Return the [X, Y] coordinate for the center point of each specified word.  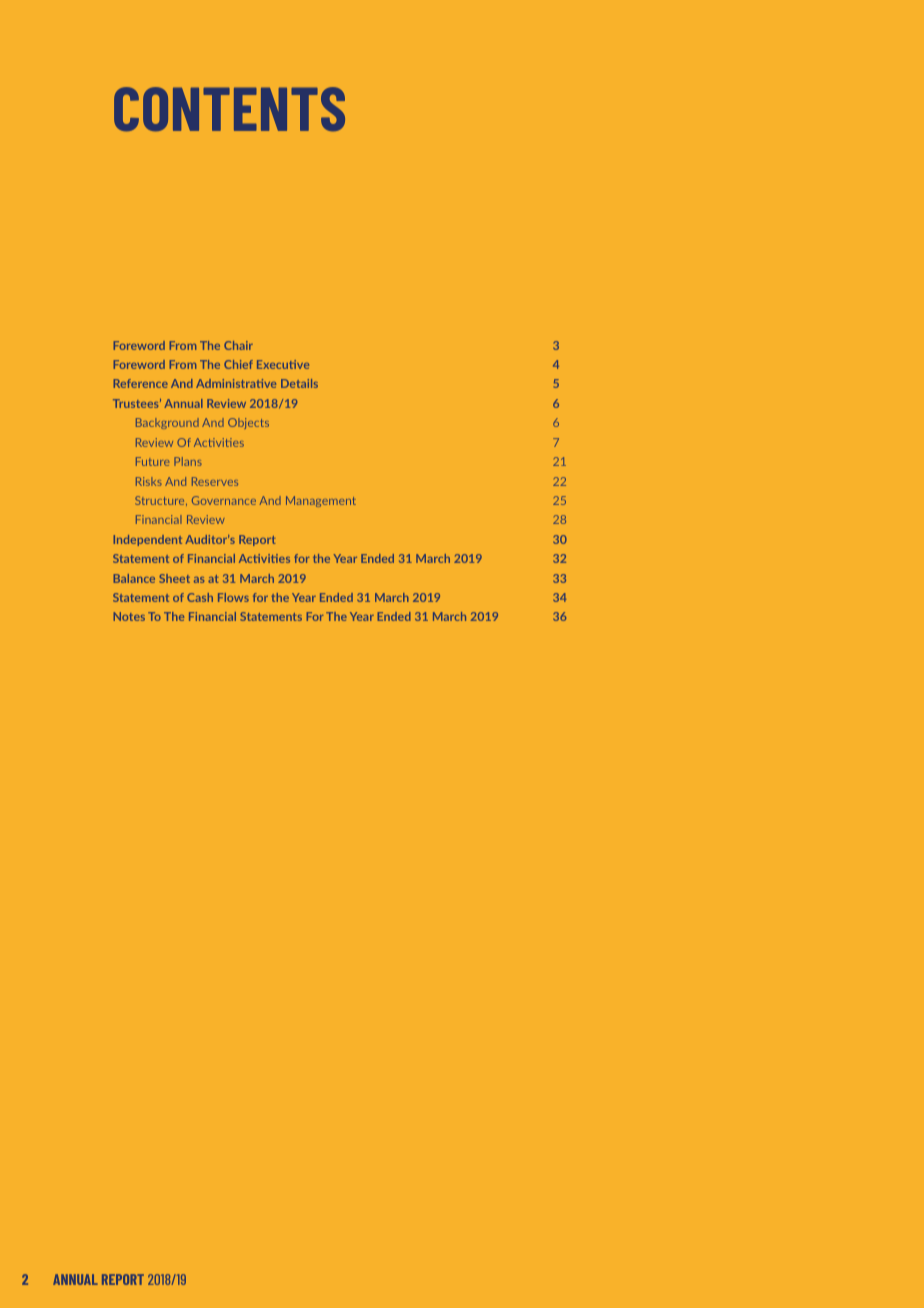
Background [167, 423]
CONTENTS [229, 109]
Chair [238, 345]
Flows [233, 597]
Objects [248, 423]
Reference [141, 383]
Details [299, 383]
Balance [134, 578]
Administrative [236, 383]
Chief [238, 364]
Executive [283, 364]
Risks [149, 481]
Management [321, 501]
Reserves [215, 481]
